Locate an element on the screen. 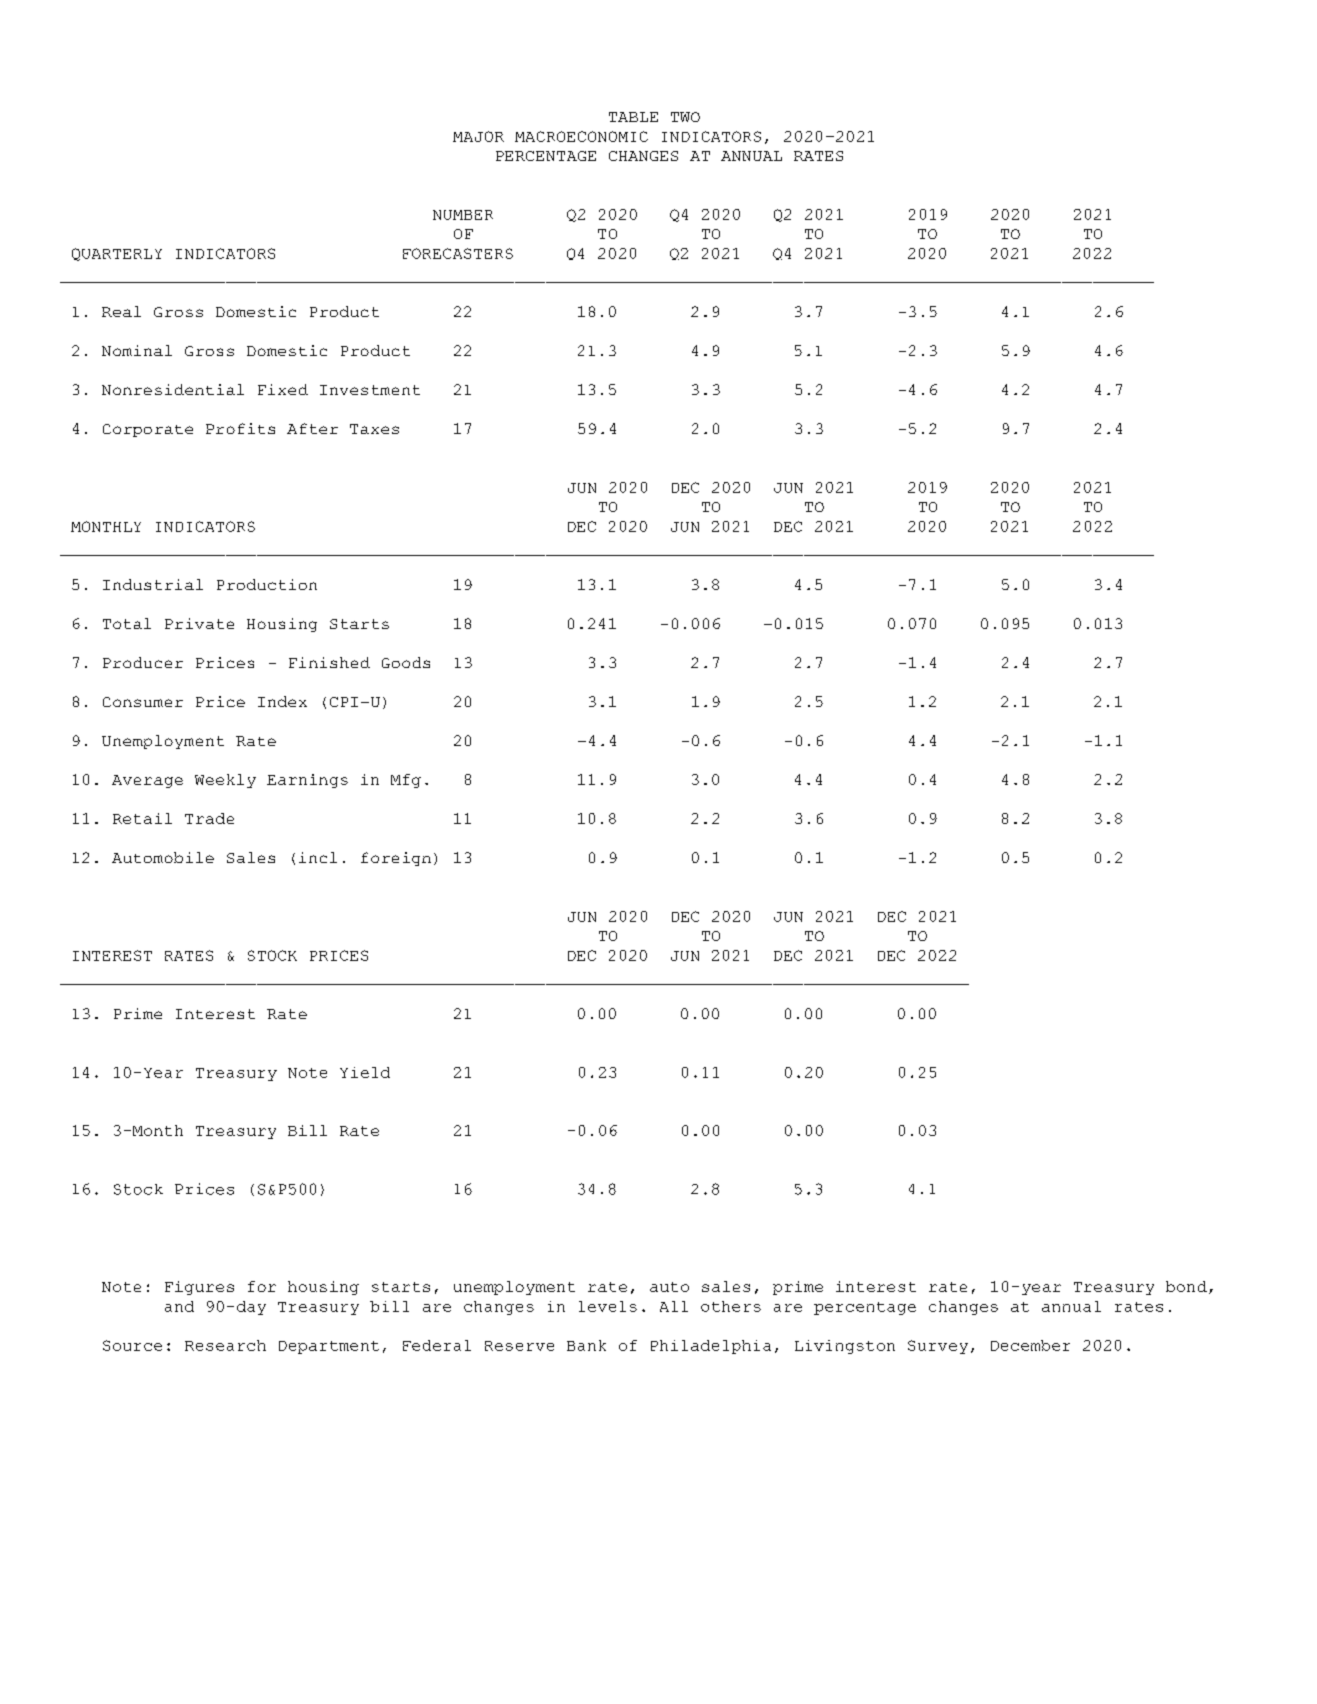  incl is located at coordinates (318, 857).
